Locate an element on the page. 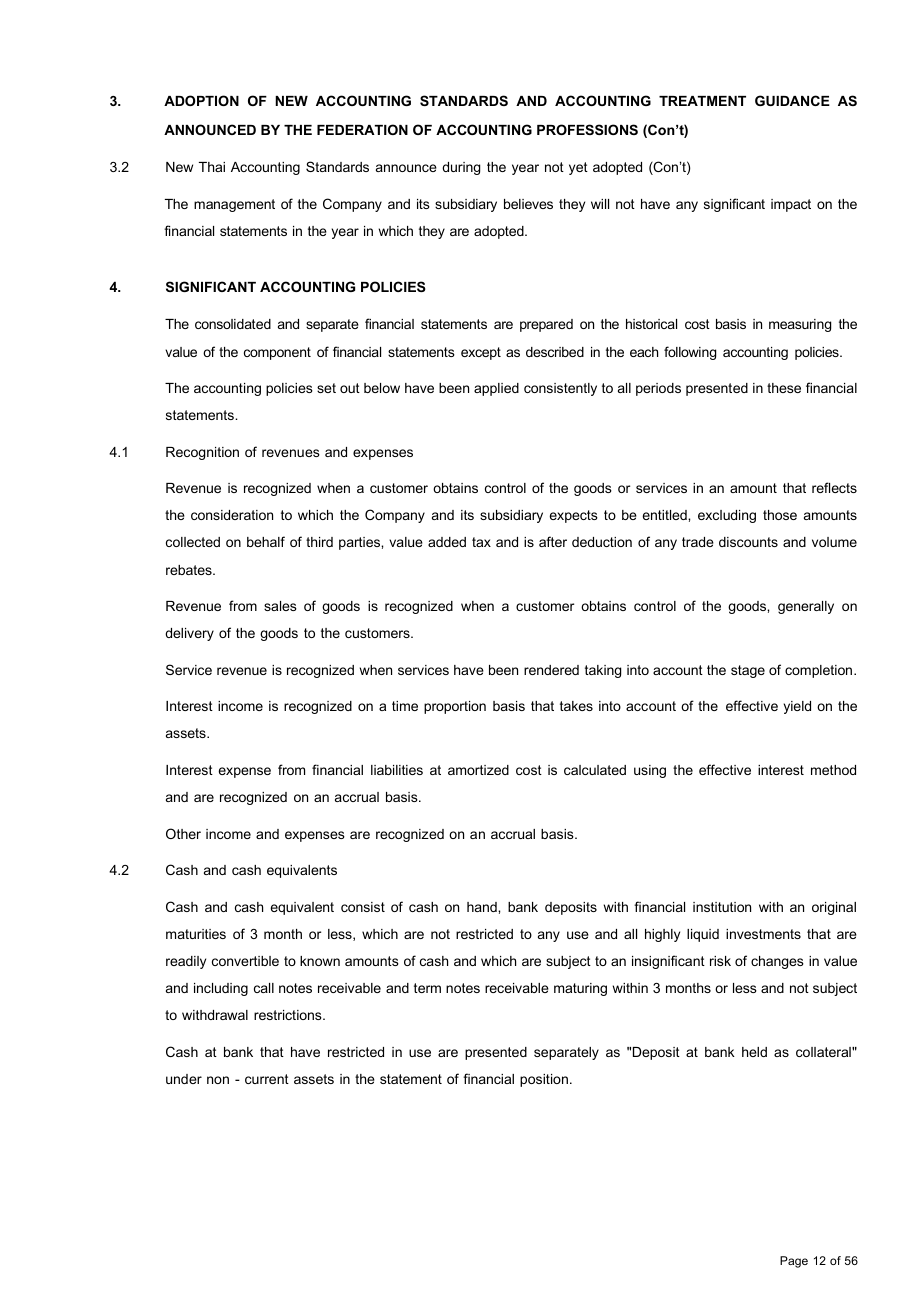 Image resolution: width=924 pixels, height=1308 pixels. applied is located at coordinates (496, 389).
